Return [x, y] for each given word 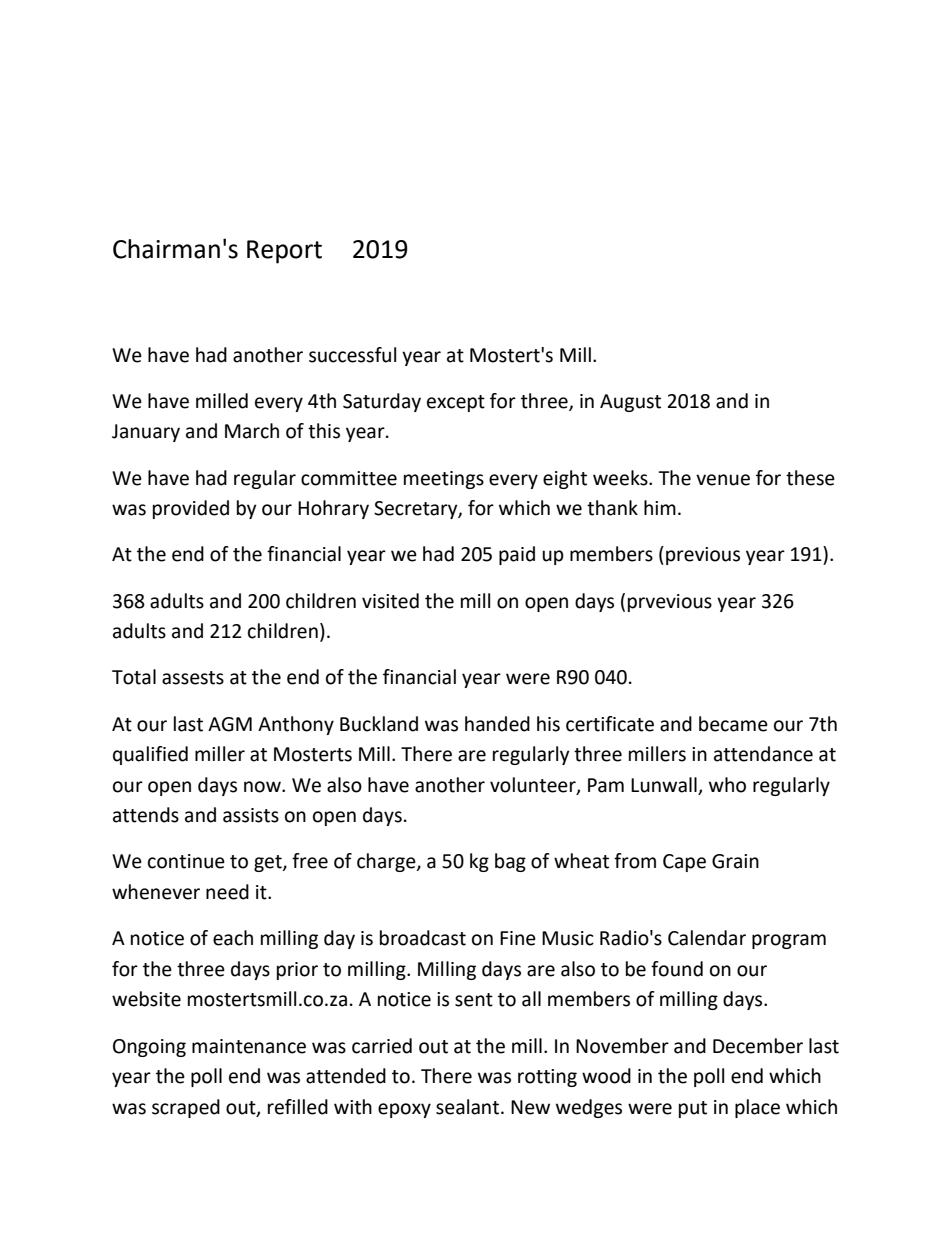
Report [284, 252]
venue [723, 480]
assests [193, 678]
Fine [518, 938]
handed [497, 724]
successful [352, 355]
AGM [230, 724]
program [789, 941]
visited [390, 601]
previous [703, 556]
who [727, 785]
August [630, 403]
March [252, 431]
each [233, 938]
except [456, 403]
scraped [186, 1108]
